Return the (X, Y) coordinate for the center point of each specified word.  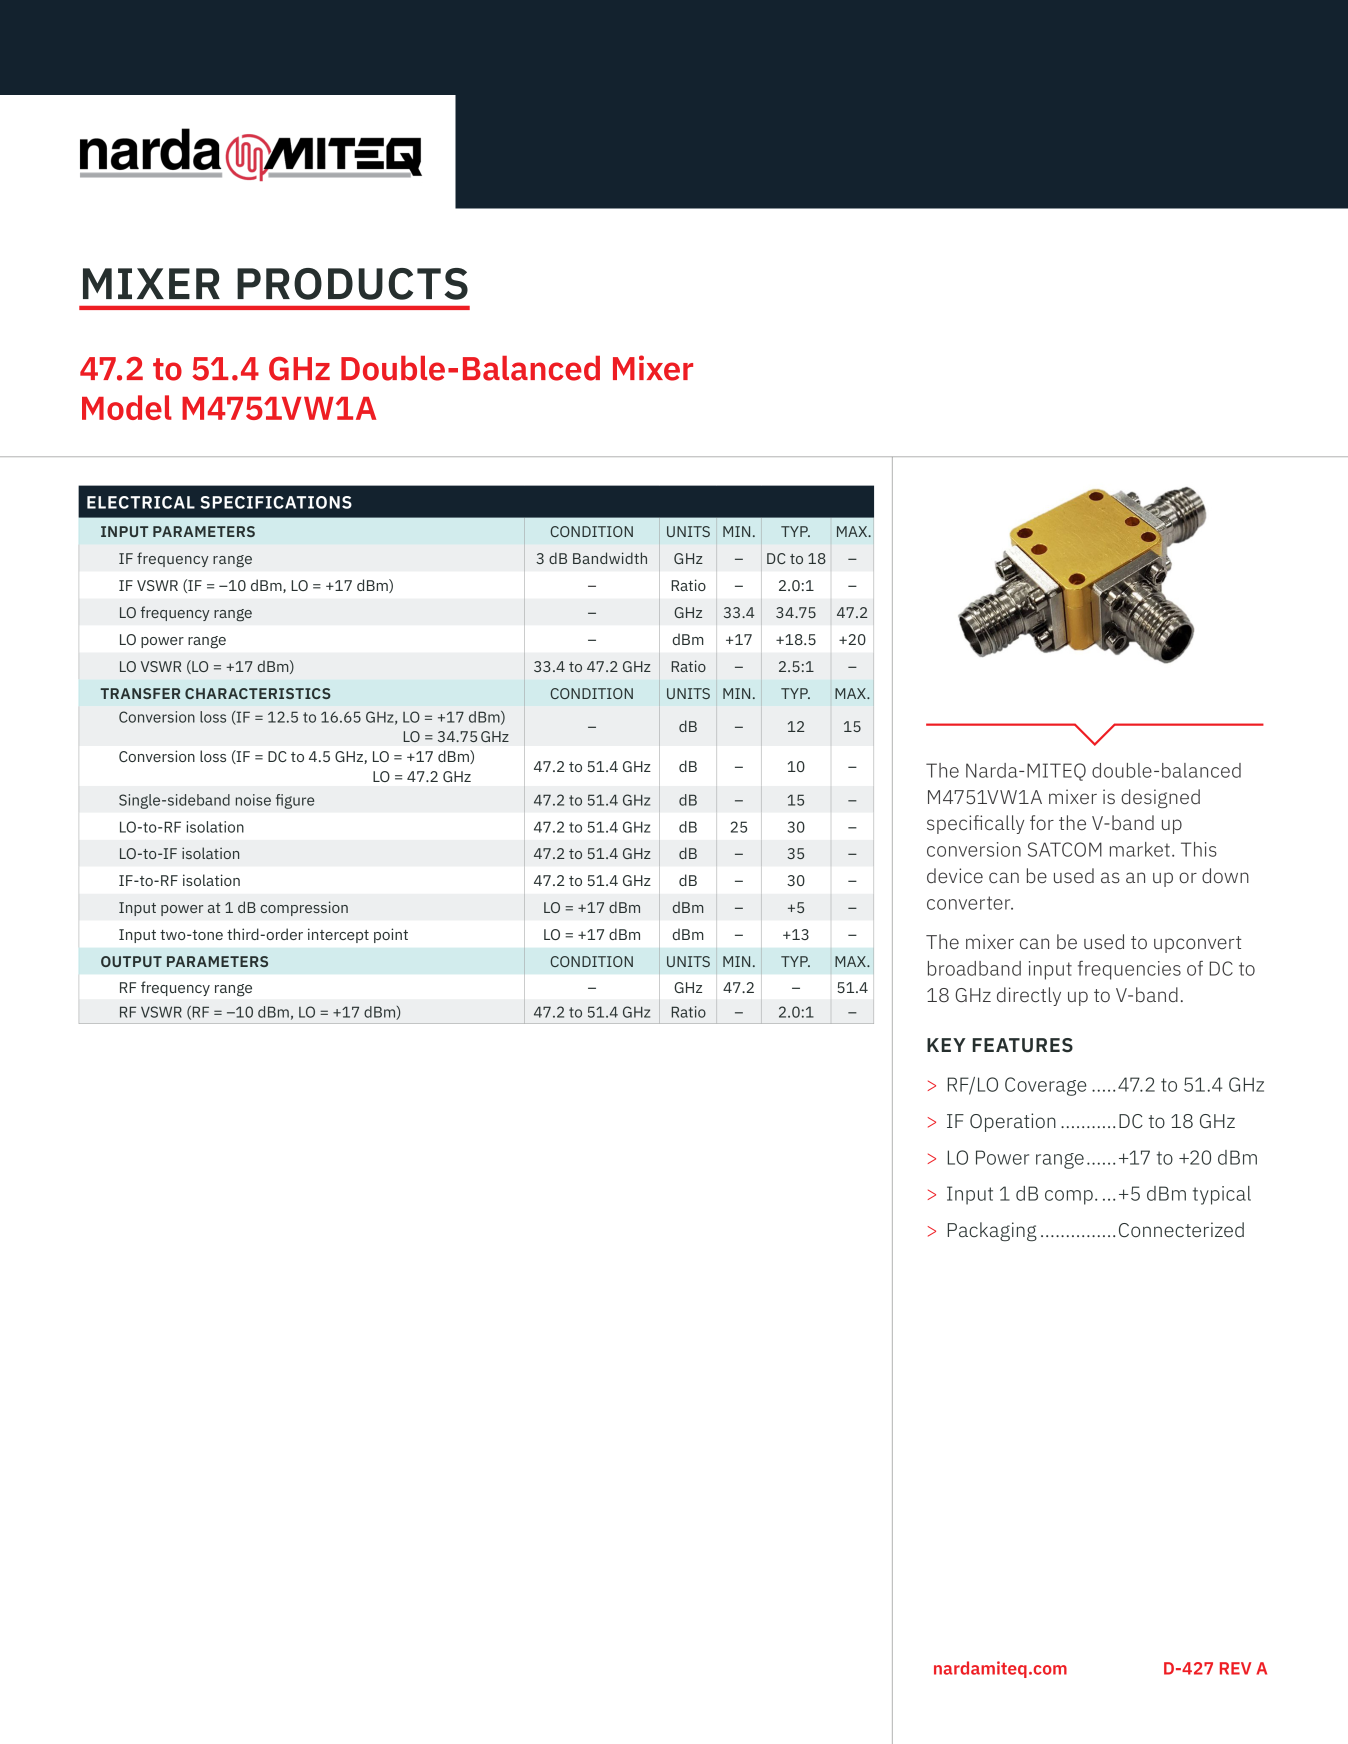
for (1042, 822)
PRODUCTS (352, 284)
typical (1222, 1195)
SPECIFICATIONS (276, 502)
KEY (946, 1045)
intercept (338, 935)
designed (1160, 798)
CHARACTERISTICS (258, 693)
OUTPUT (131, 961)
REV (1235, 1668)
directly (1029, 996)
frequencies (1129, 970)
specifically (975, 824)
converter (970, 903)
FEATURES (1023, 1045)
